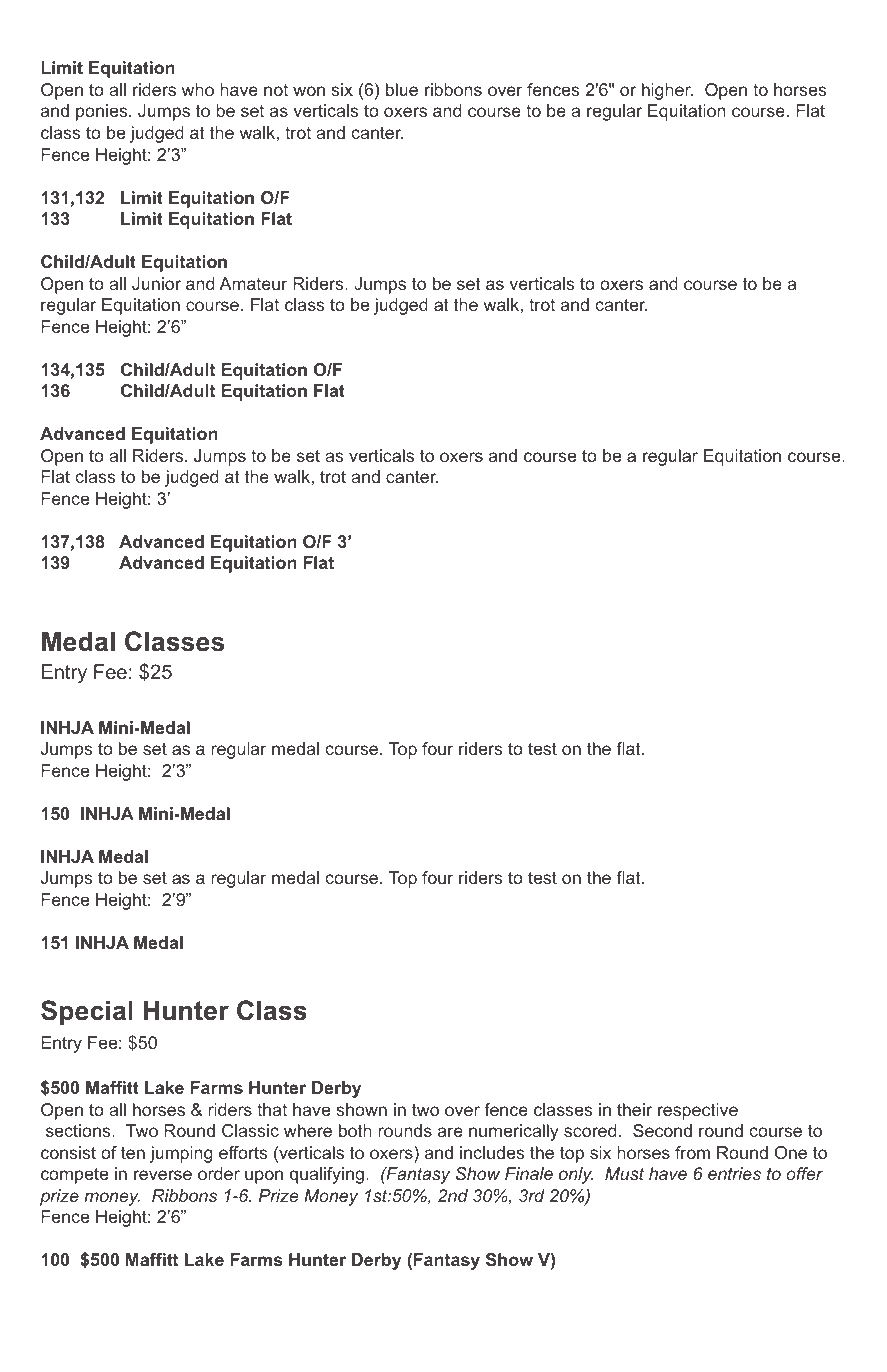 Image resolution: width=887 pixels, height=1372 pixels. What do you see at coordinates (450, 1132) in the screenshot?
I see `are` at bounding box center [450, 1132].
